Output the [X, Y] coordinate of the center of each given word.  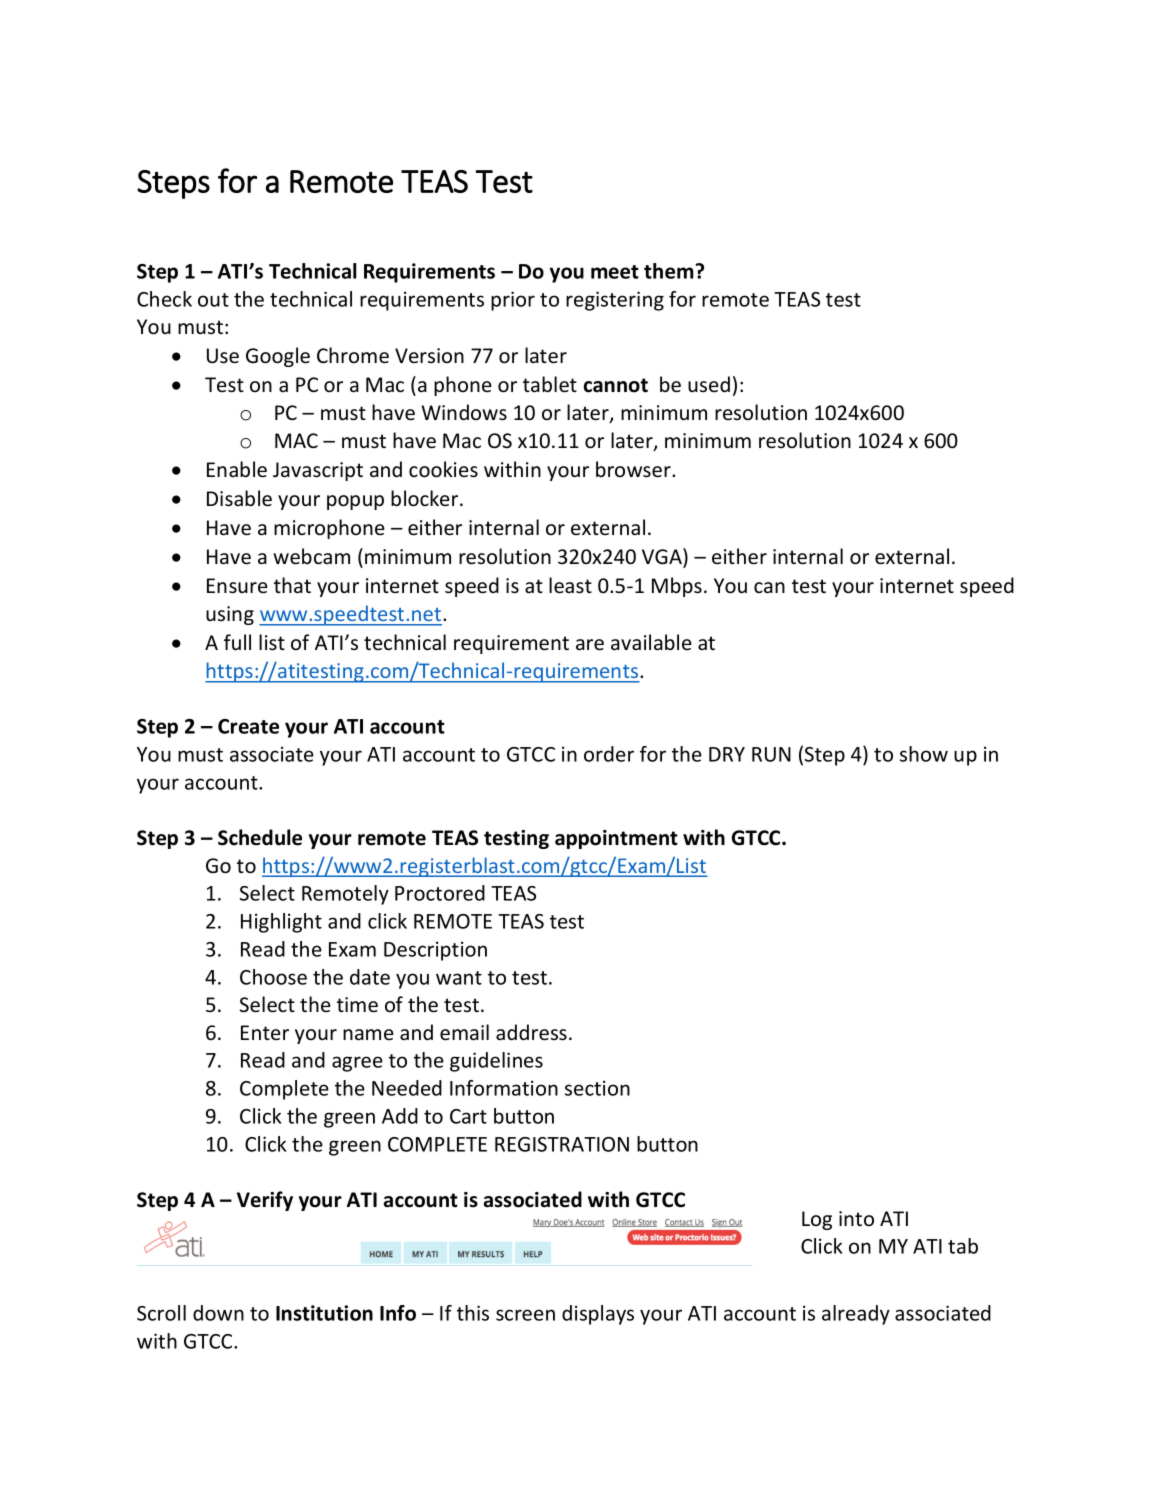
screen [525, 1315]
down [218, 1313]
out [213, 300]
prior [513, 301]
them [670, 271]
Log [817, 1220]
